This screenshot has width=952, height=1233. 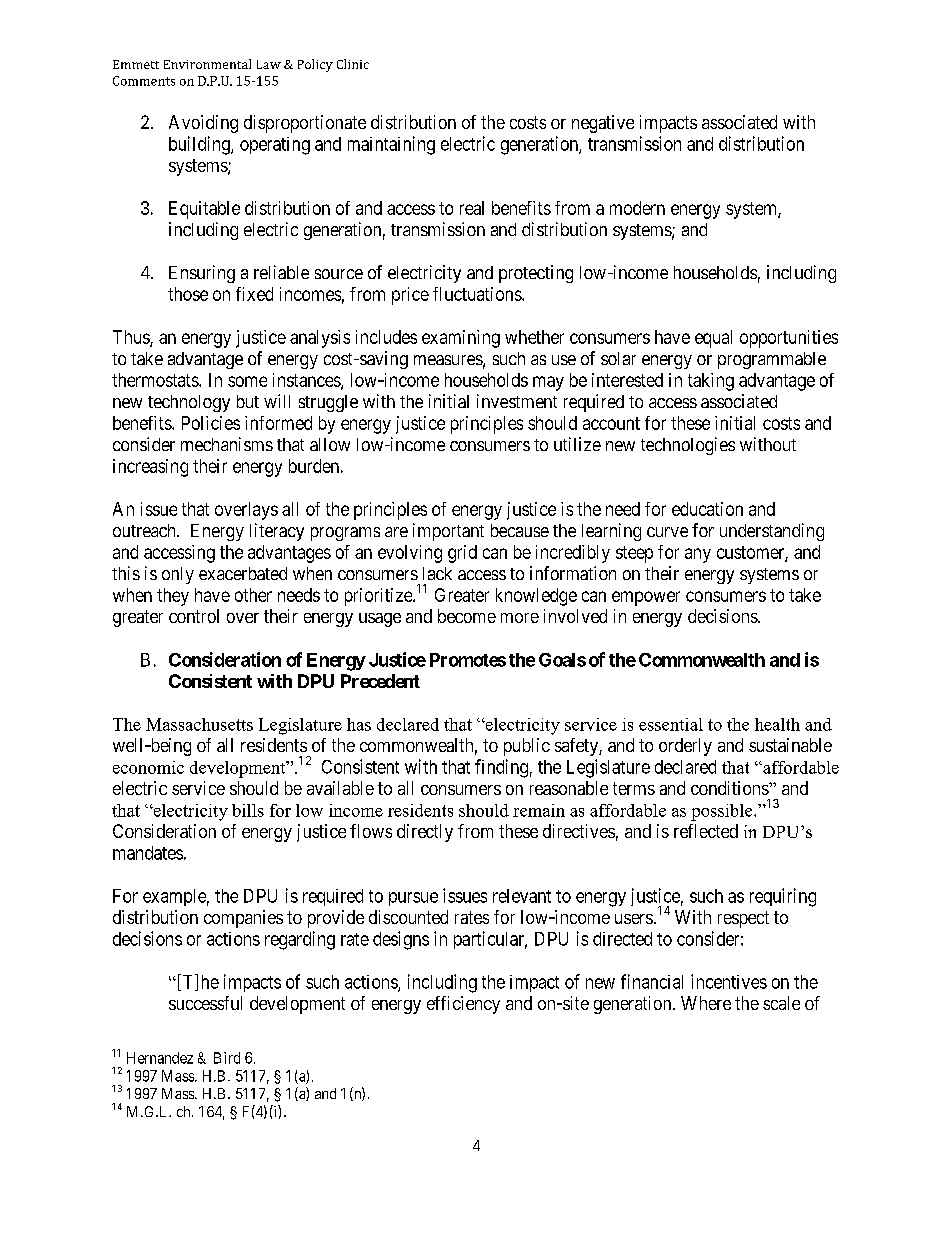 I want to click on essential, so click(x=671, y=724).
